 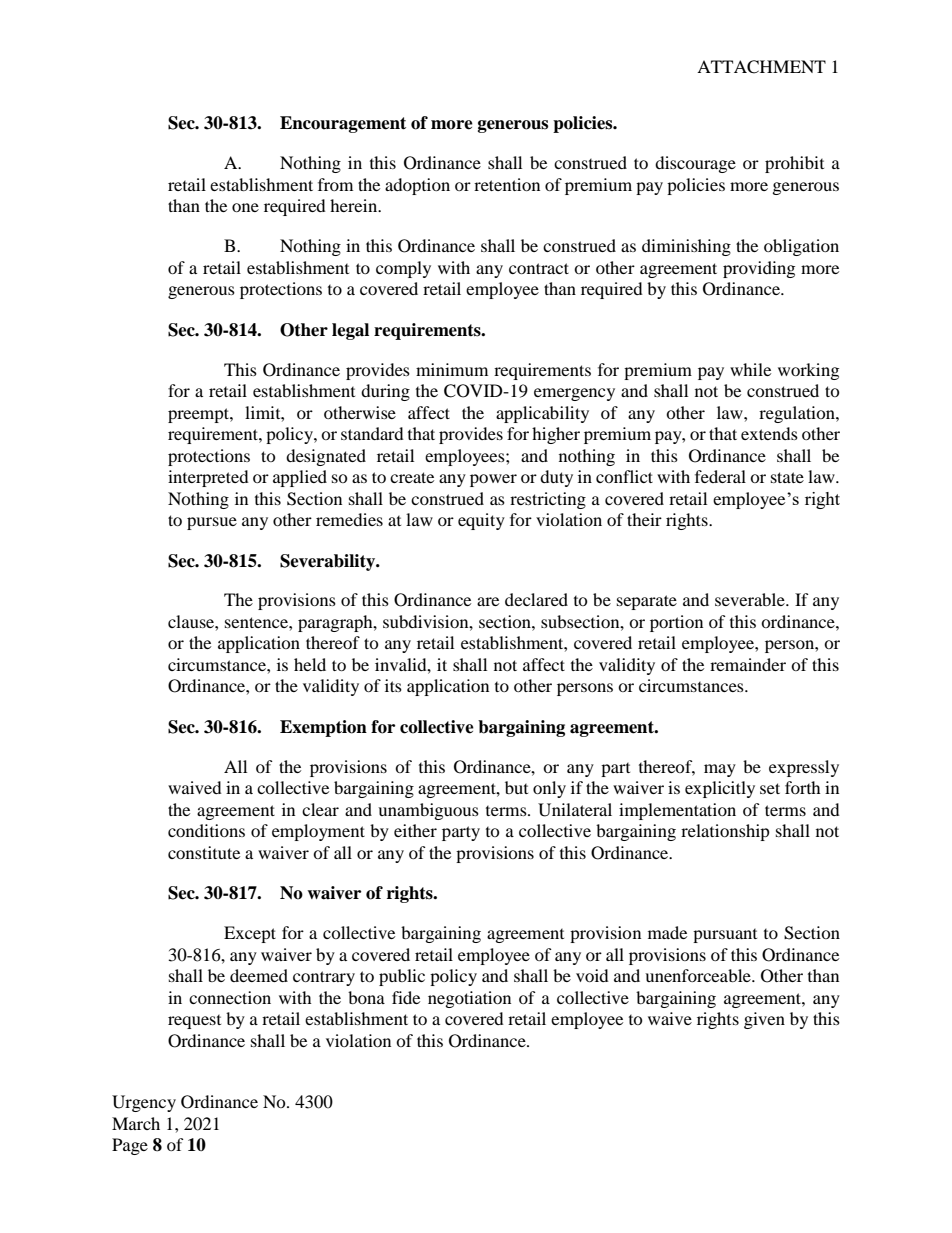 What do you see at coordinates (676, 623) in the screenshot?
I see `portion` at bounding box center [676, 623].
